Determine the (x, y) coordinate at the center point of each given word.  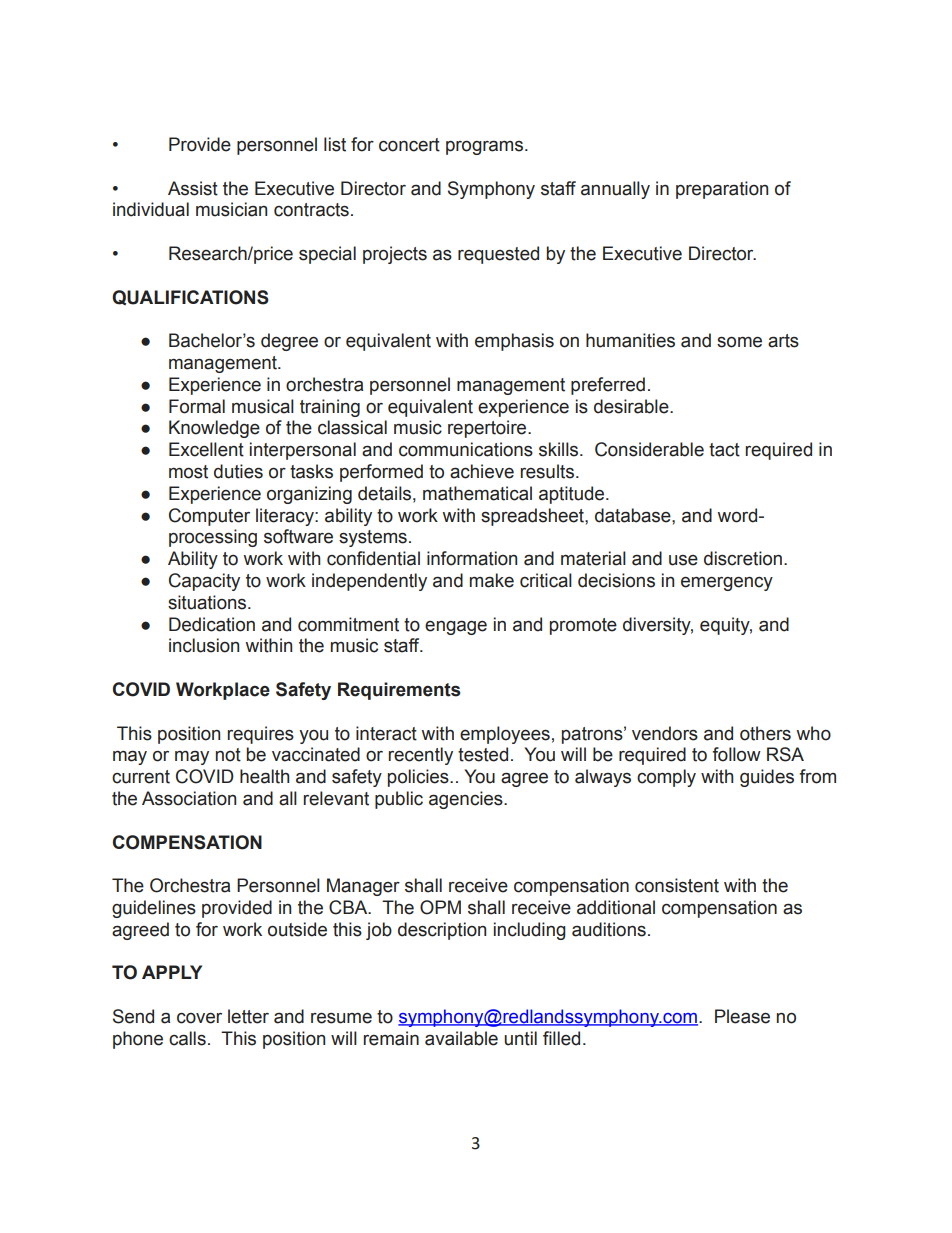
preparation (722, 190)
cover (199, 1018)
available (461, 1038)
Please (742, 1016)
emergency (727, 584)
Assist (193, 188)
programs (486, 147)
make (492, 580)
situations (208, 602)
